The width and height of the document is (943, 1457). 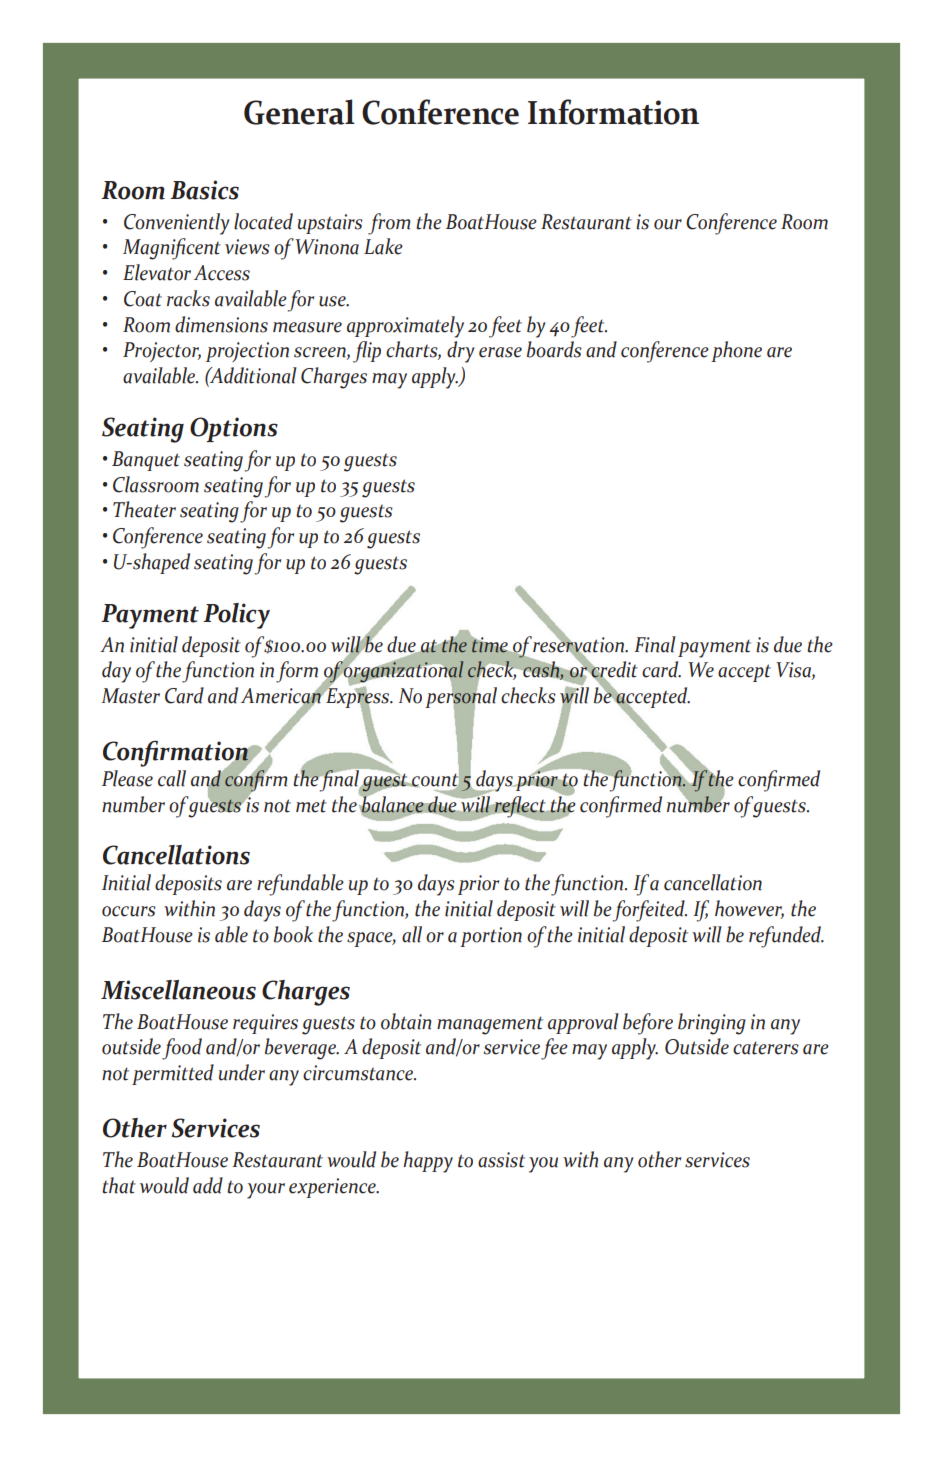 I want to click on from, so click(x=389, y=224).
